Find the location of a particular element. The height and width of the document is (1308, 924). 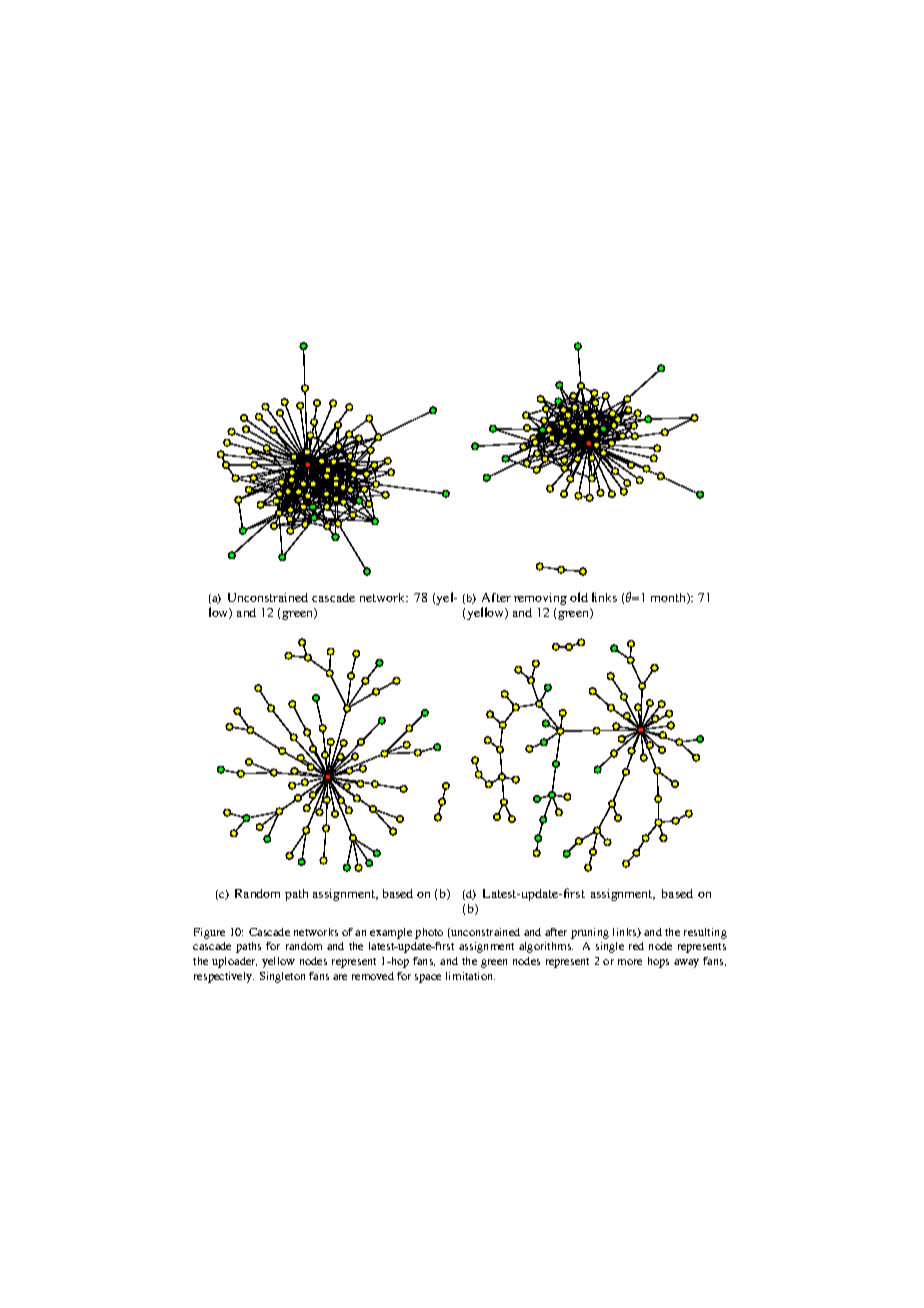

pruning is located at coordinates (590, 933).
